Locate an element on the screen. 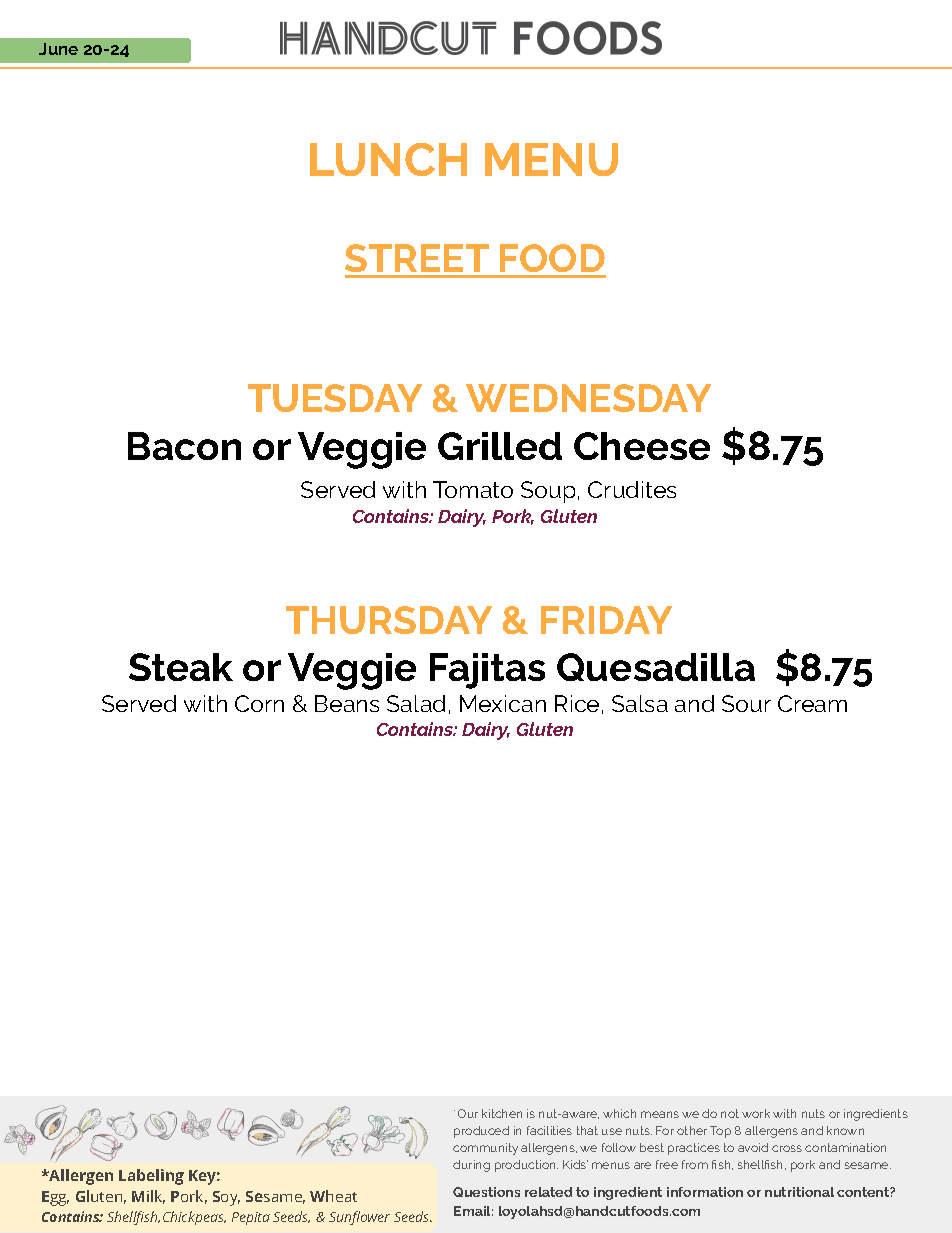  LUNCH is located at coordinates (388, 159).
